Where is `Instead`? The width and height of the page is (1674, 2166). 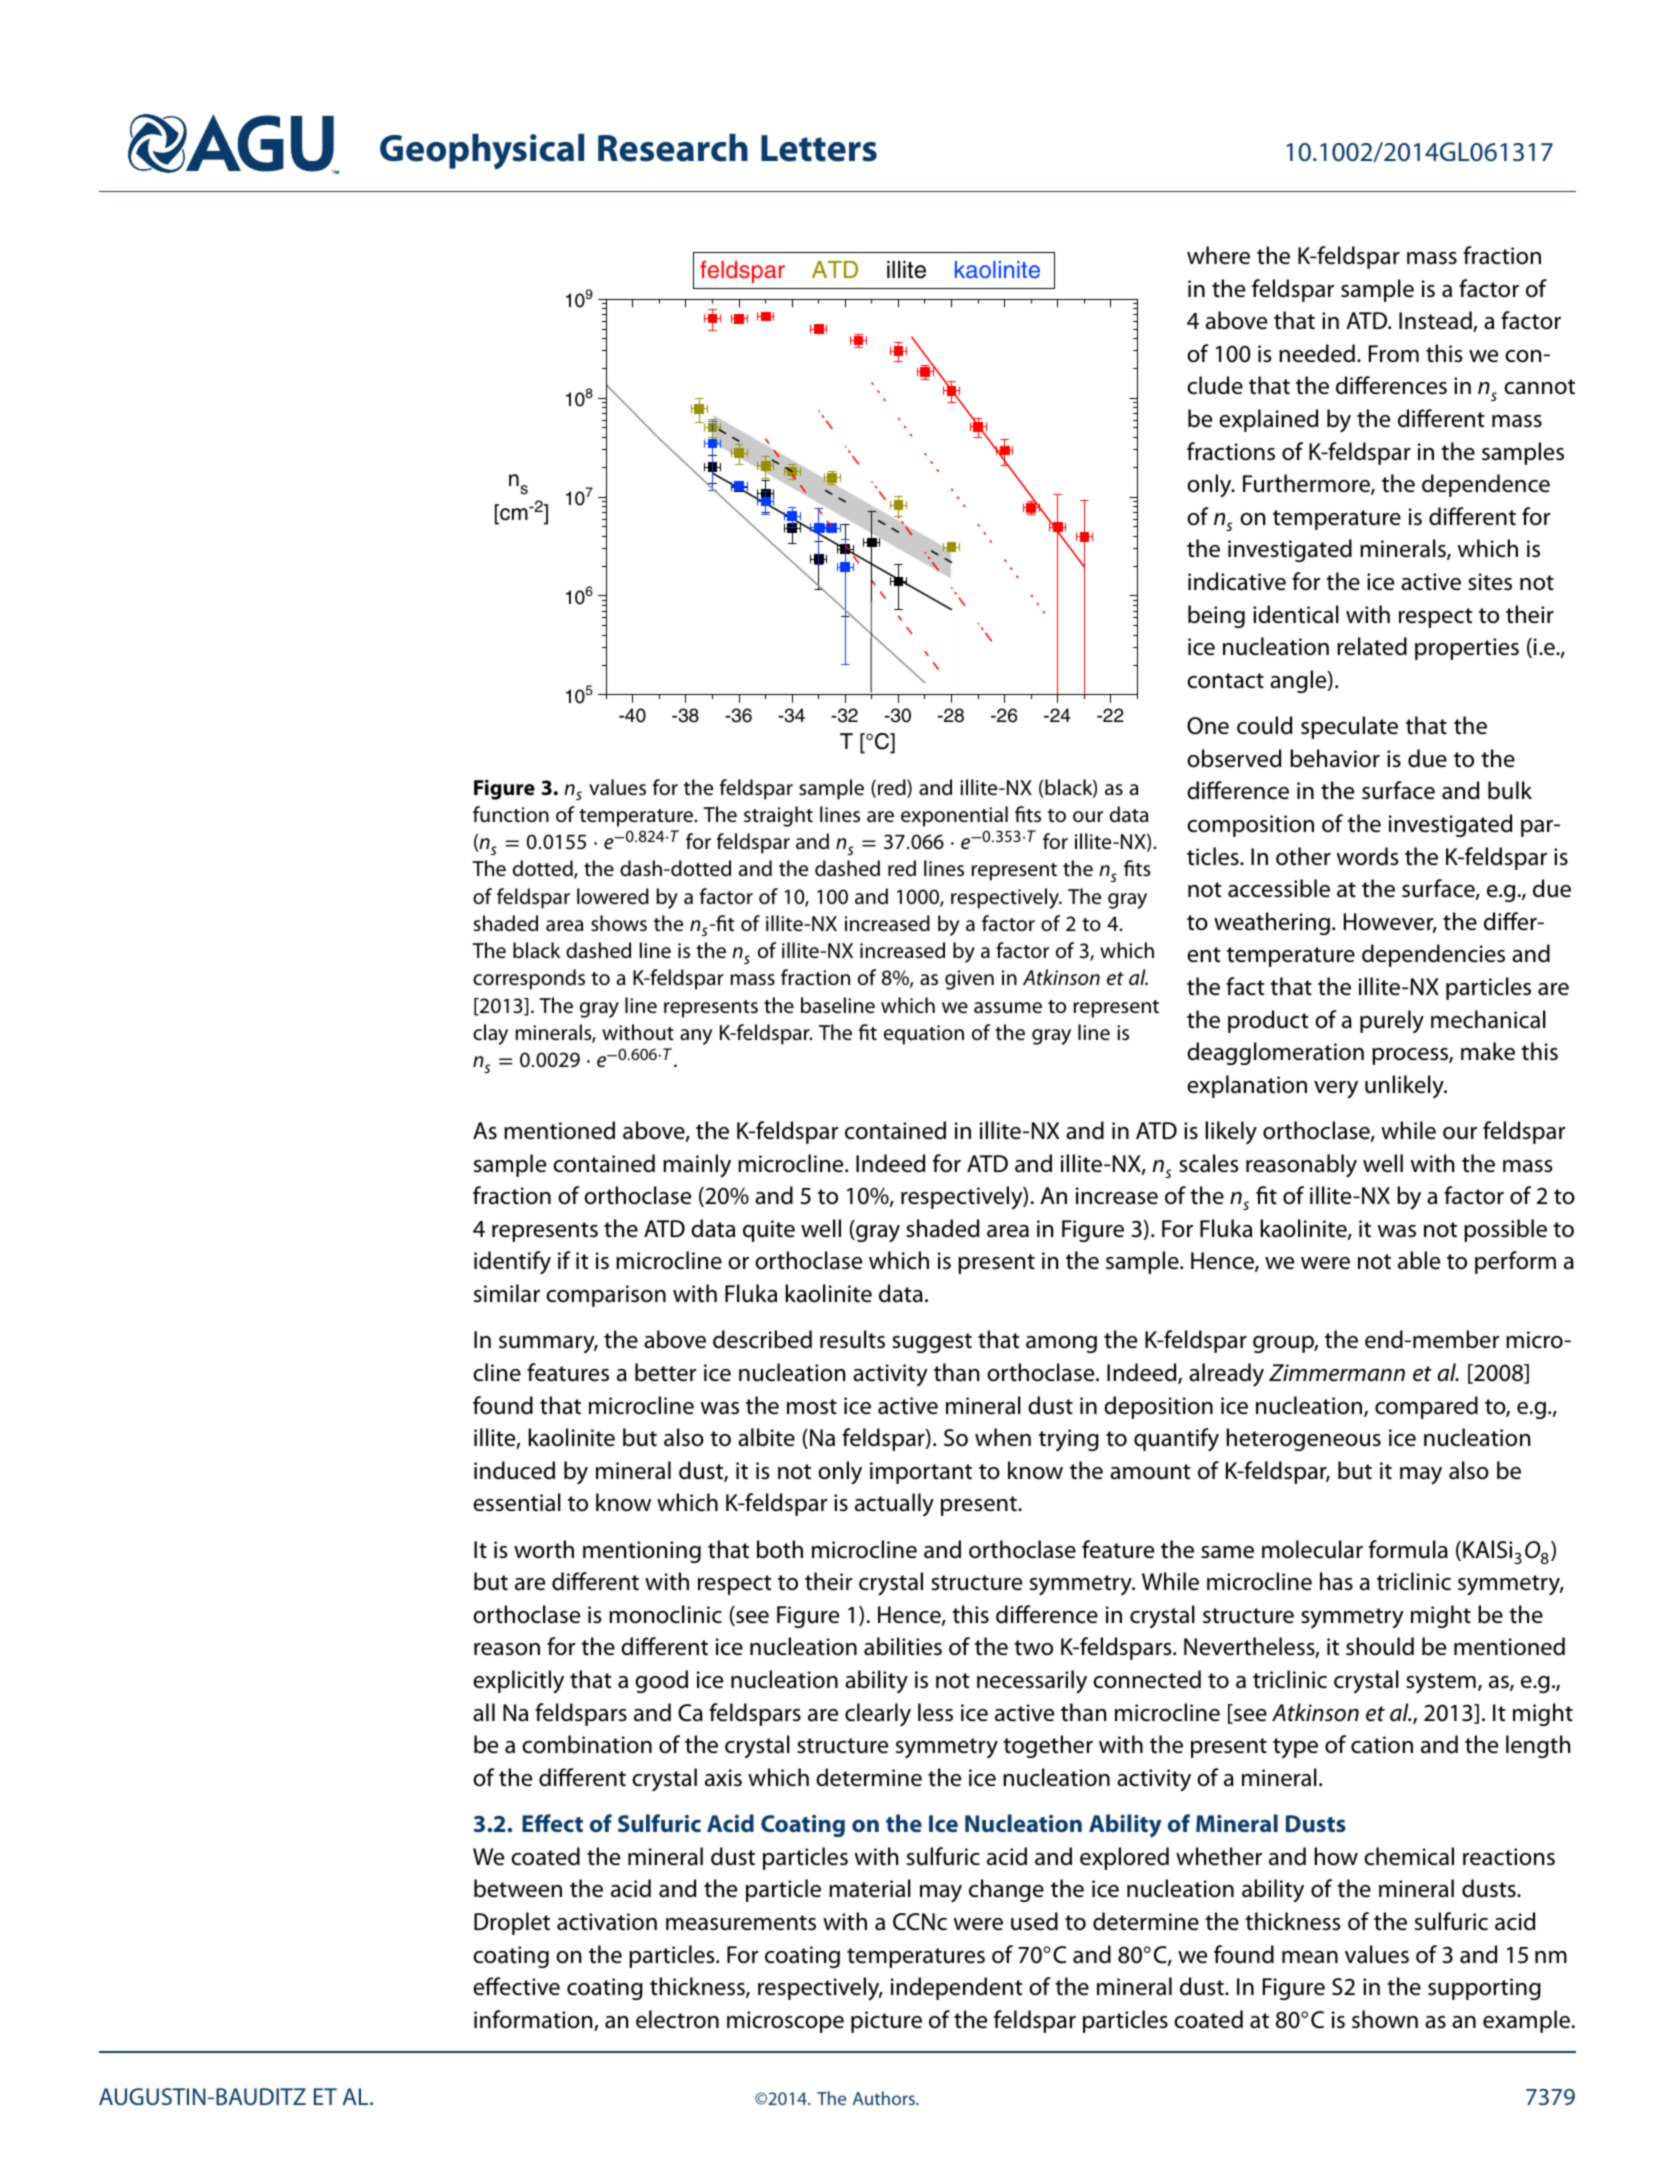 Instead is located at coordinates (1436, 321).
